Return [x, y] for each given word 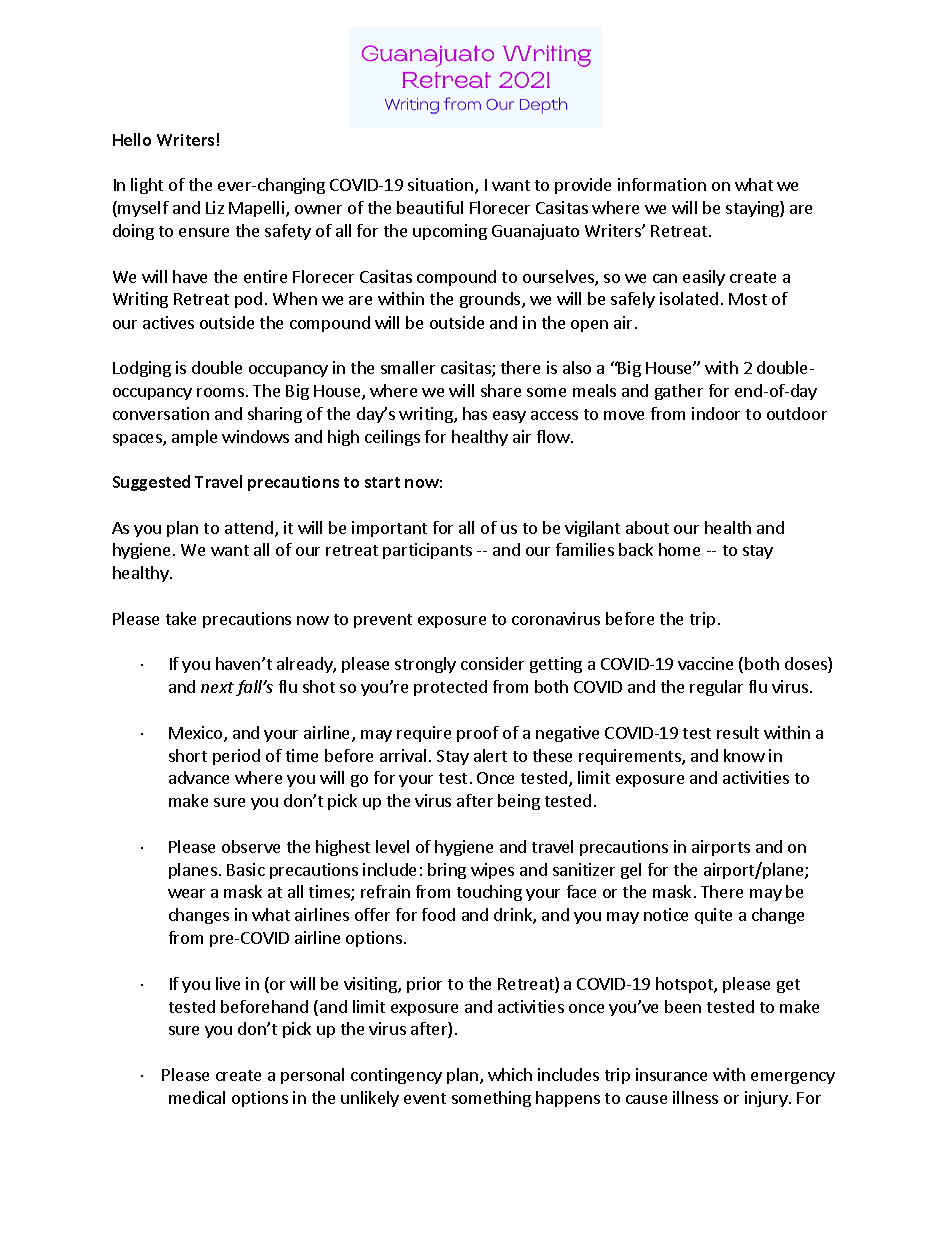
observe [251, 846]
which [510, 1074]
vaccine [705, 663]
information [662, 184]
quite [713, 916]
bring [447, 871]
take [181, 618]
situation [440, 184]
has [475, 413]
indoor [716, 413]
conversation [161, 413]
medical [197, 1097]
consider [492, 663]
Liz [215, 207]
